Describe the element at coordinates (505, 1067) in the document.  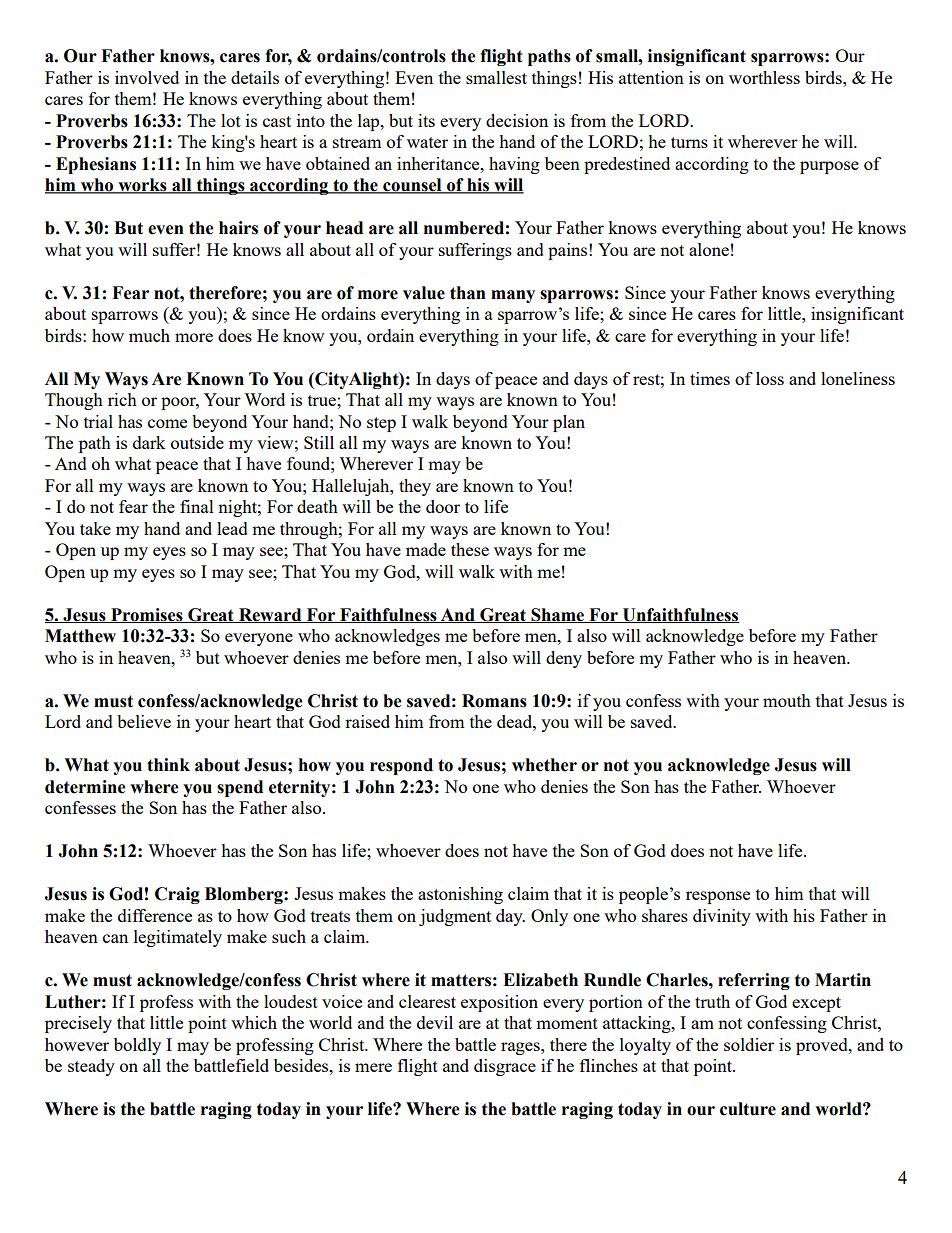
I see `disgrace` at that location.
